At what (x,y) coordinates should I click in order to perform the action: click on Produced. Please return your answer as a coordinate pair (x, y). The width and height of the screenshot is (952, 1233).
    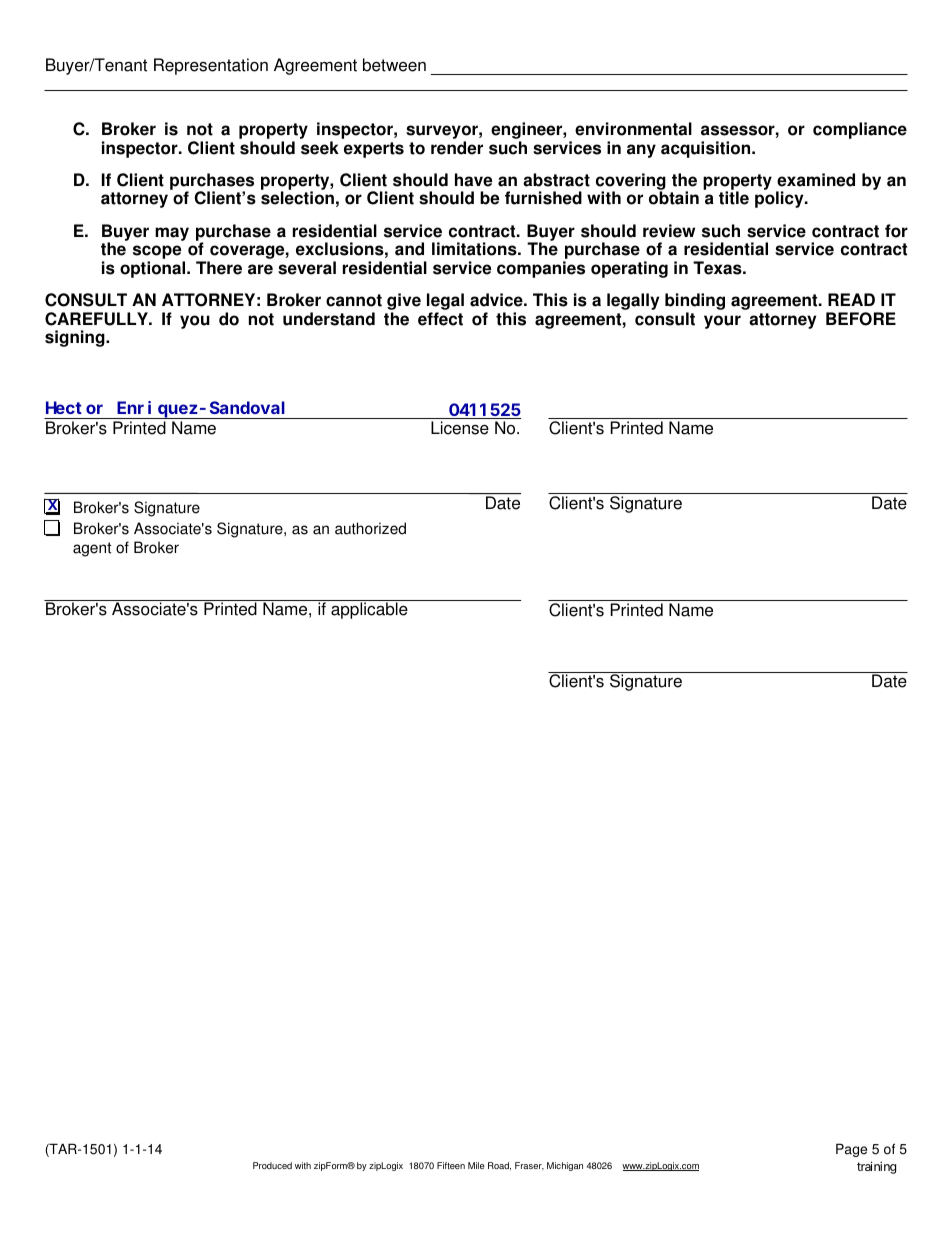
    Looking at the image, I should click on (272, 1165).
